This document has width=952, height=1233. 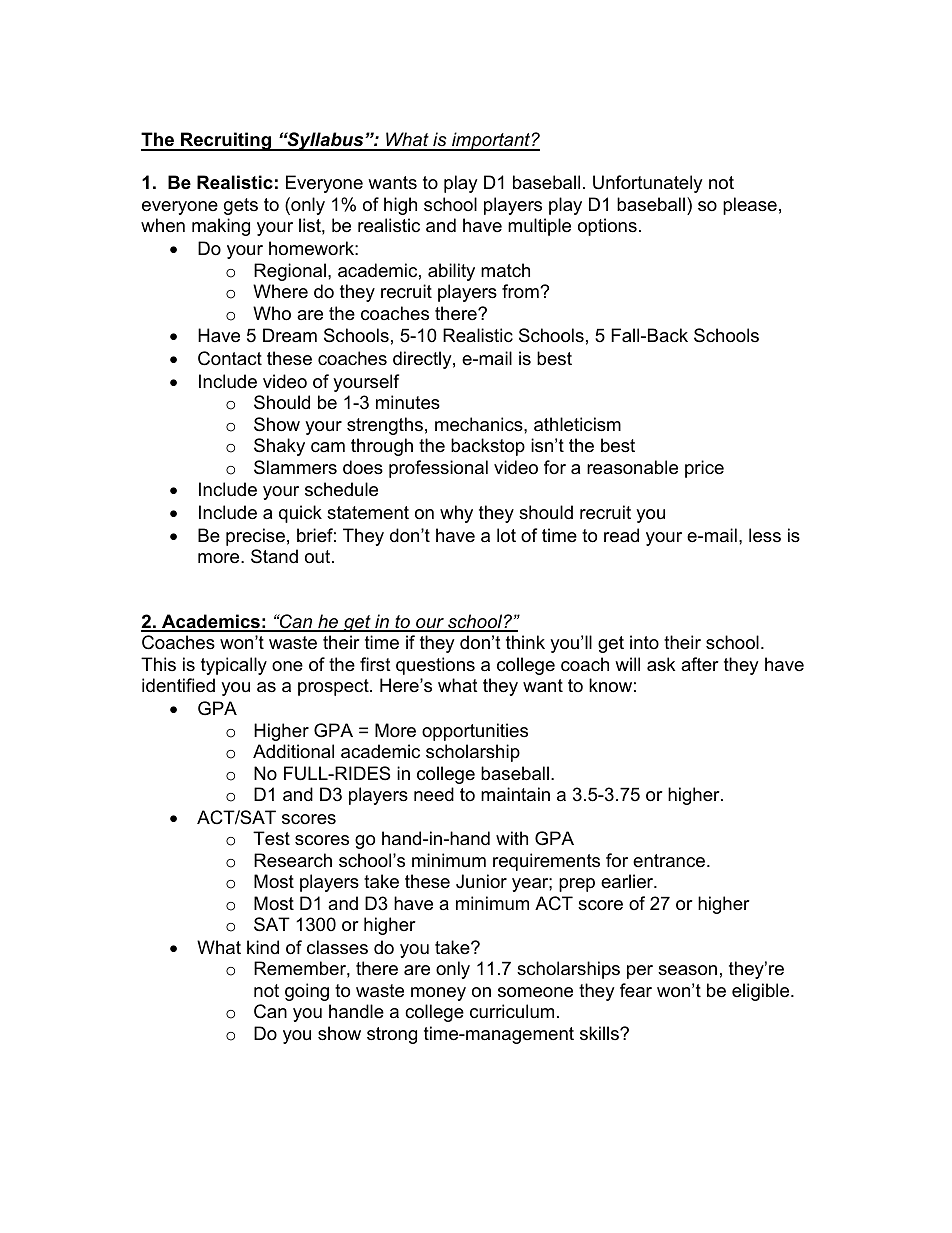 I want to click on season, so click(x=687, y=970).
